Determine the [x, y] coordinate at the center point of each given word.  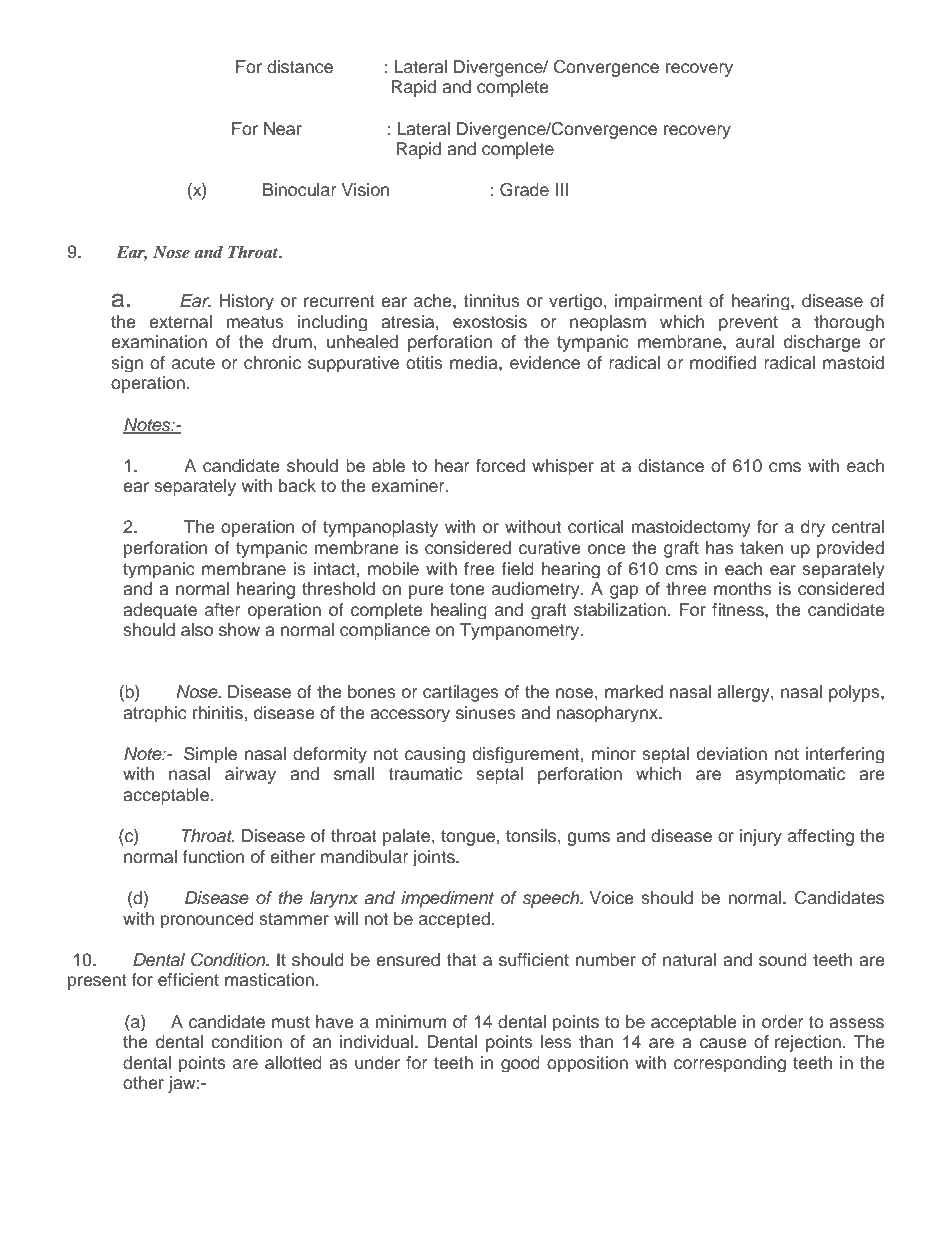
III [562, 189]
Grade [524, 190]
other [143, 1083]
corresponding [730, 1064]
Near [283, 129]
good [520, 1064]
